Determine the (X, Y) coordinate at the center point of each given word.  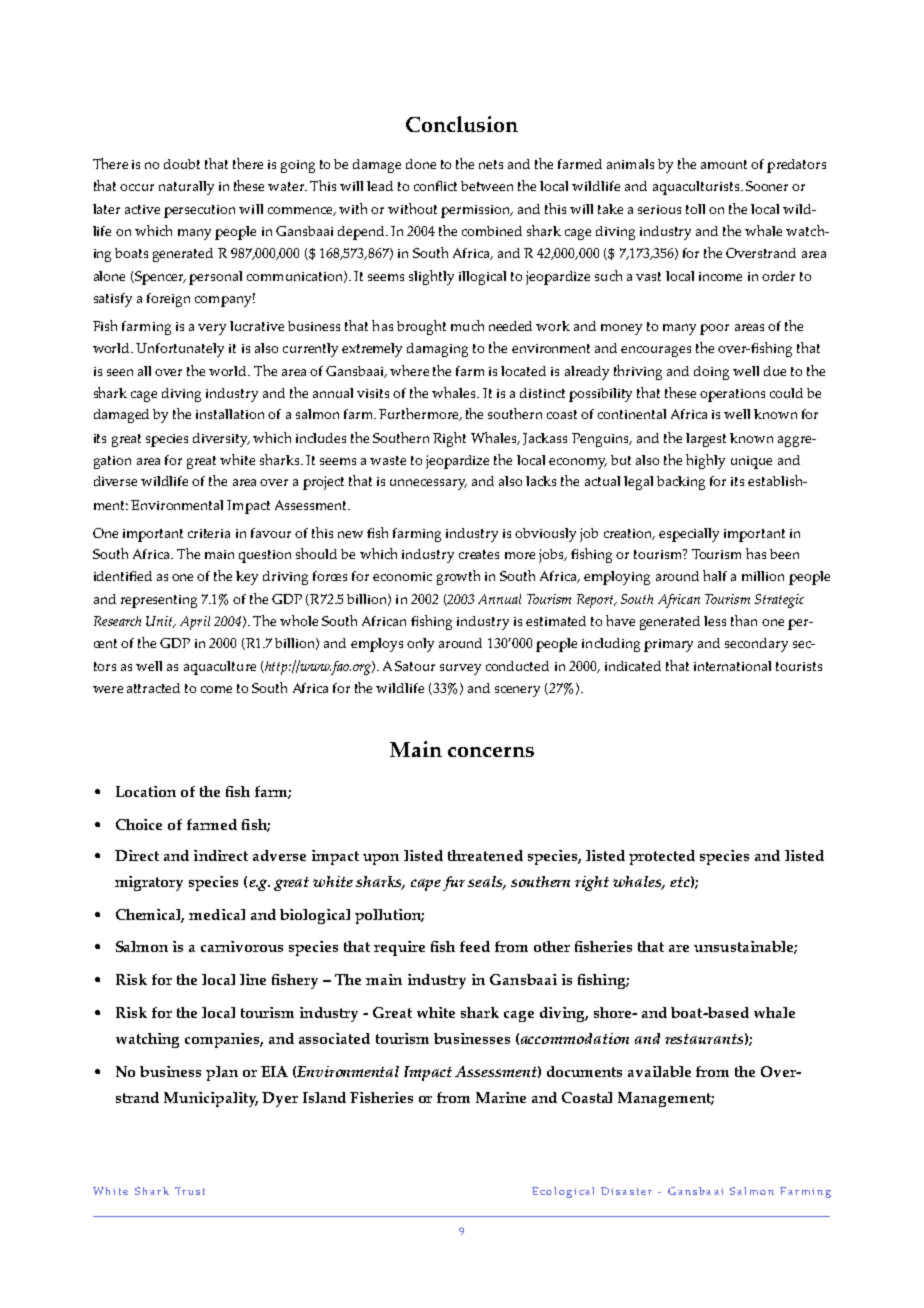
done (421, 164)
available (659, 1071)
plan (222, 1073)
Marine (501, 1097)
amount (724, 164)
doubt (182, 164)
